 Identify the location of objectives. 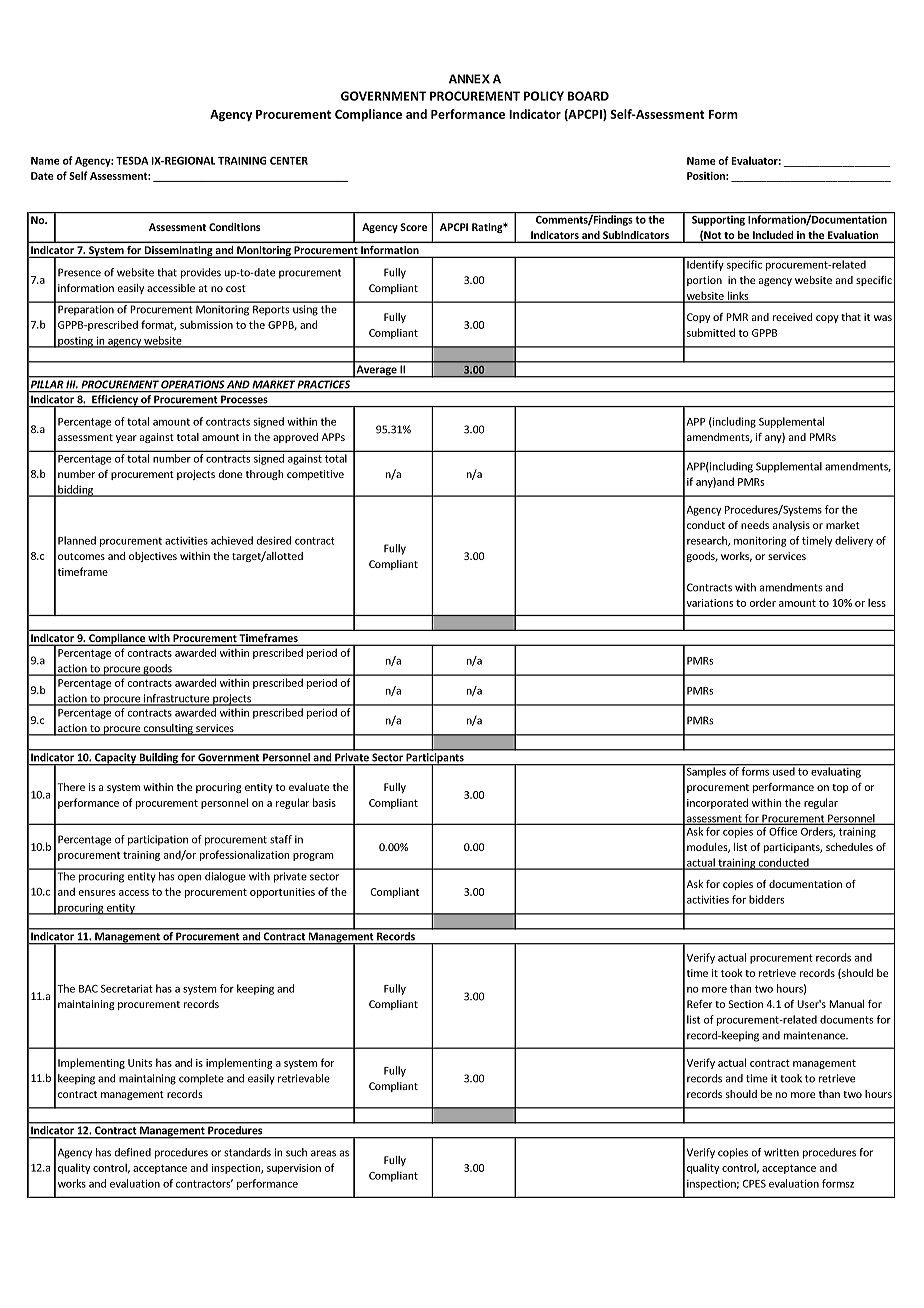
(153, 557).
